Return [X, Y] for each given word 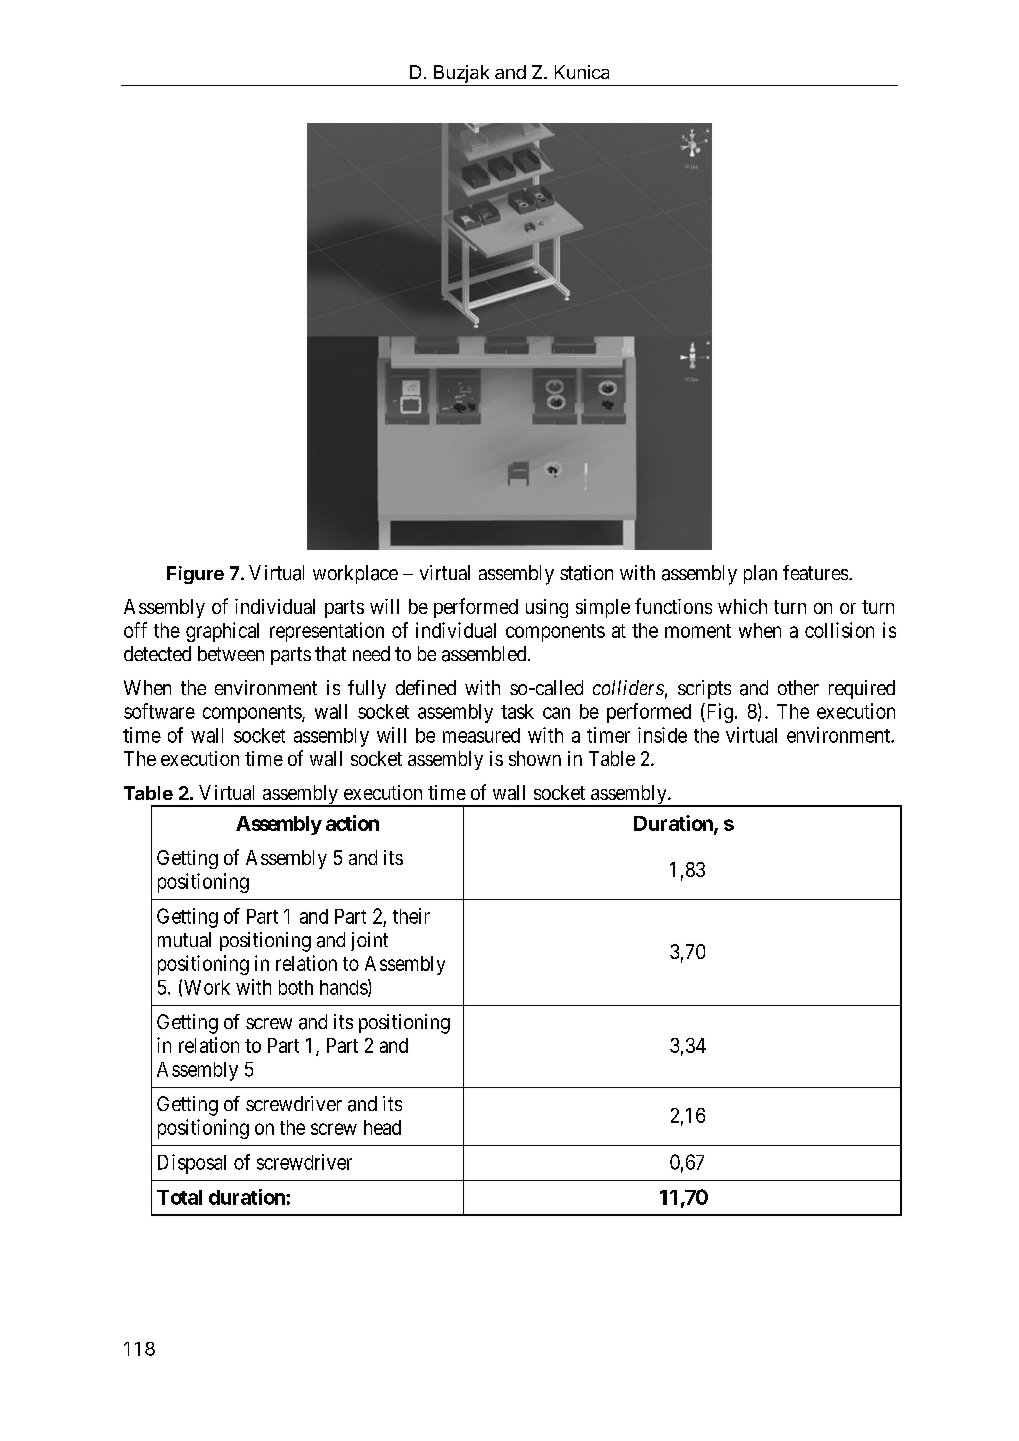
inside [662, 735]
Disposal [192, 1164]
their [411, 916]
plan [760, 574]
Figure [195, 575]
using [547, 608]
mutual [184, 939]
